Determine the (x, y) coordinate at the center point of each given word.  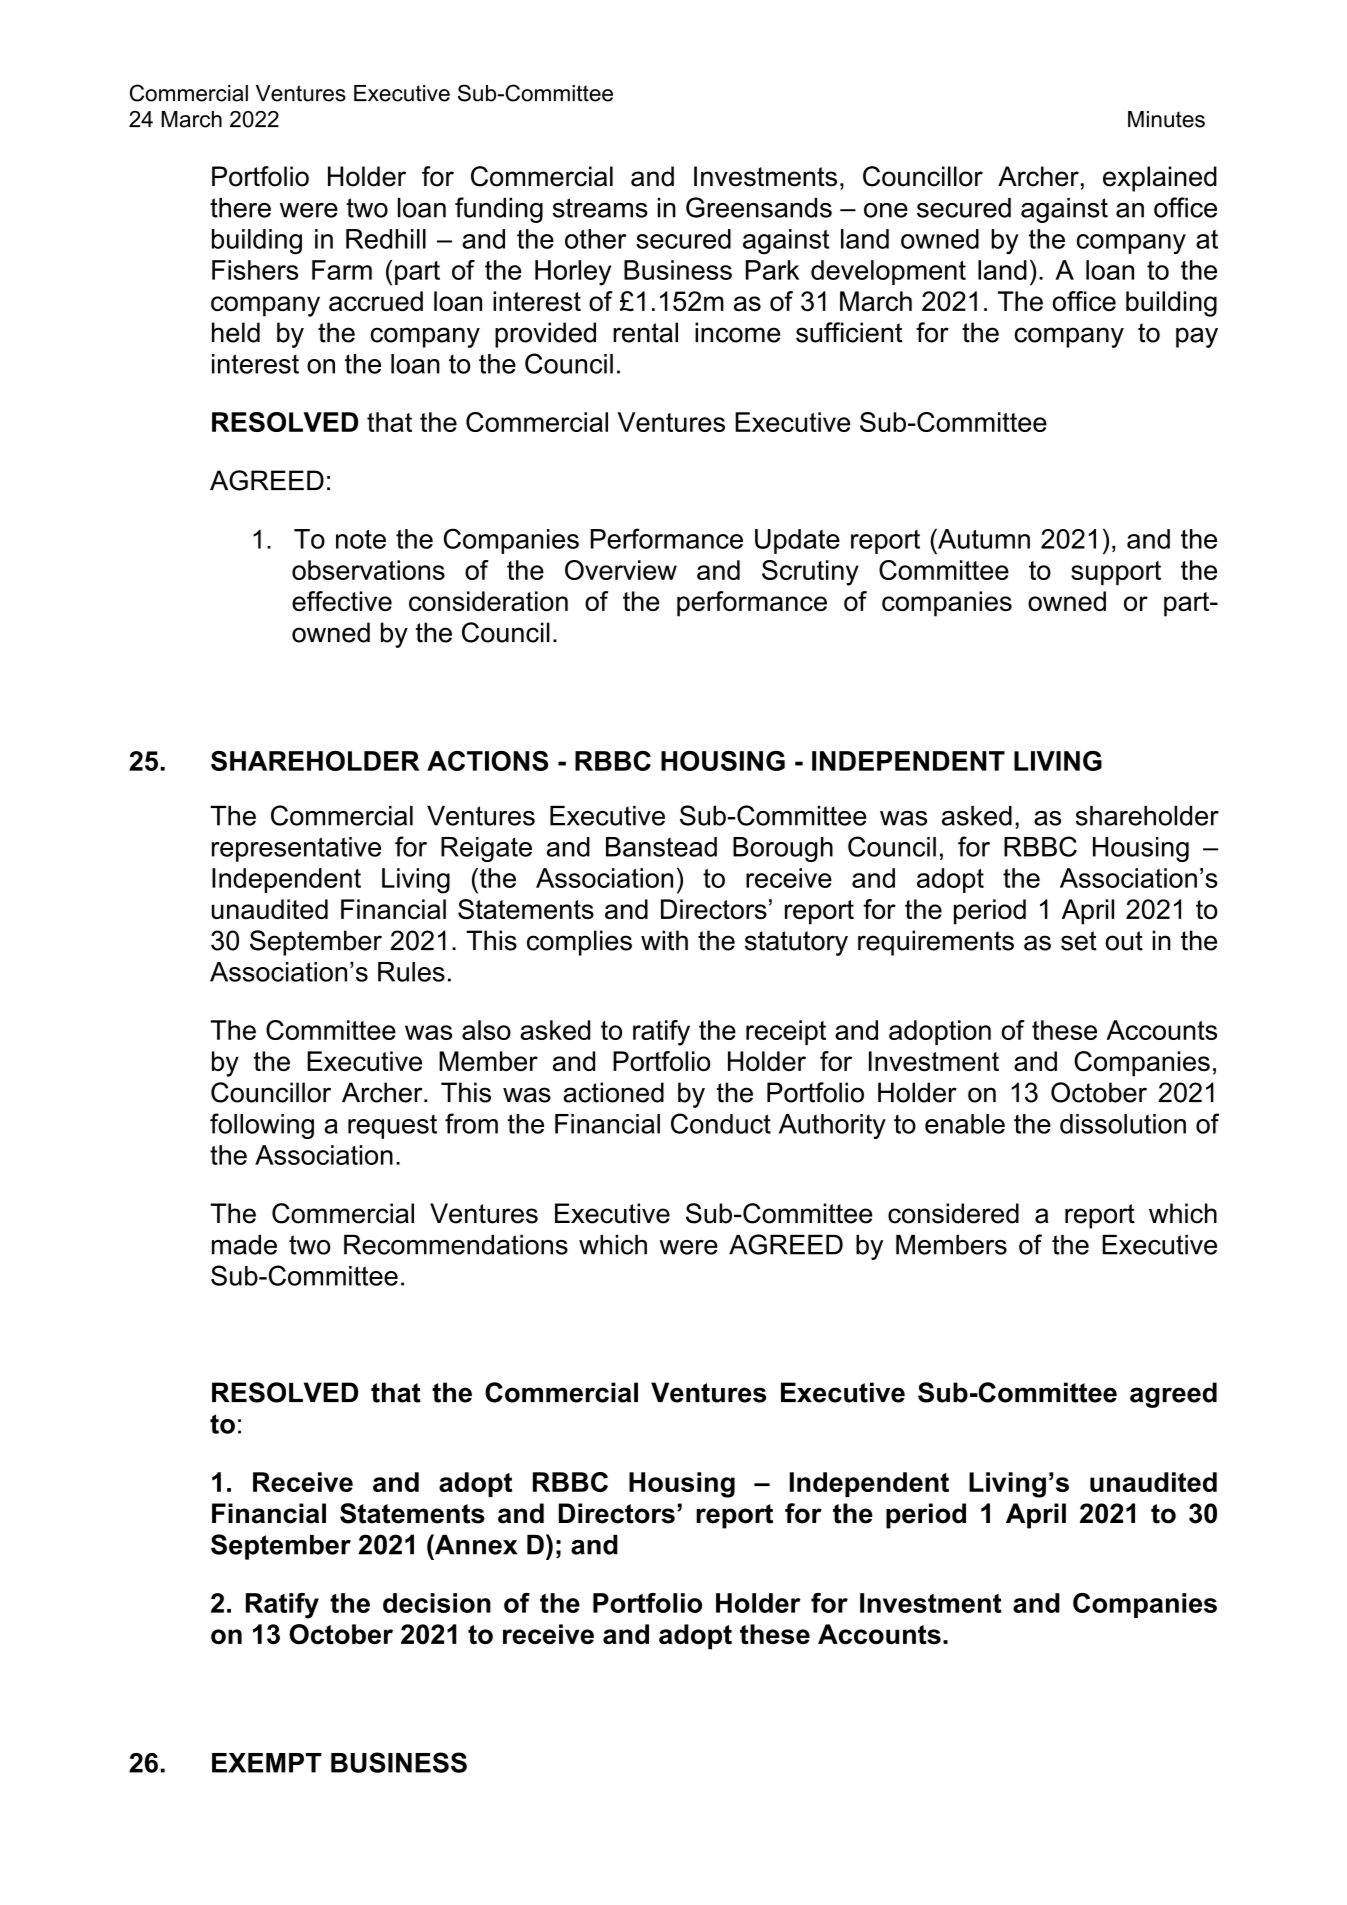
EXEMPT (267, 1763)
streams (600, 208)
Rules (411, 972)
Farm (342, 270)
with (664, 940)
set (1079, 941)
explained (1160, 179)
